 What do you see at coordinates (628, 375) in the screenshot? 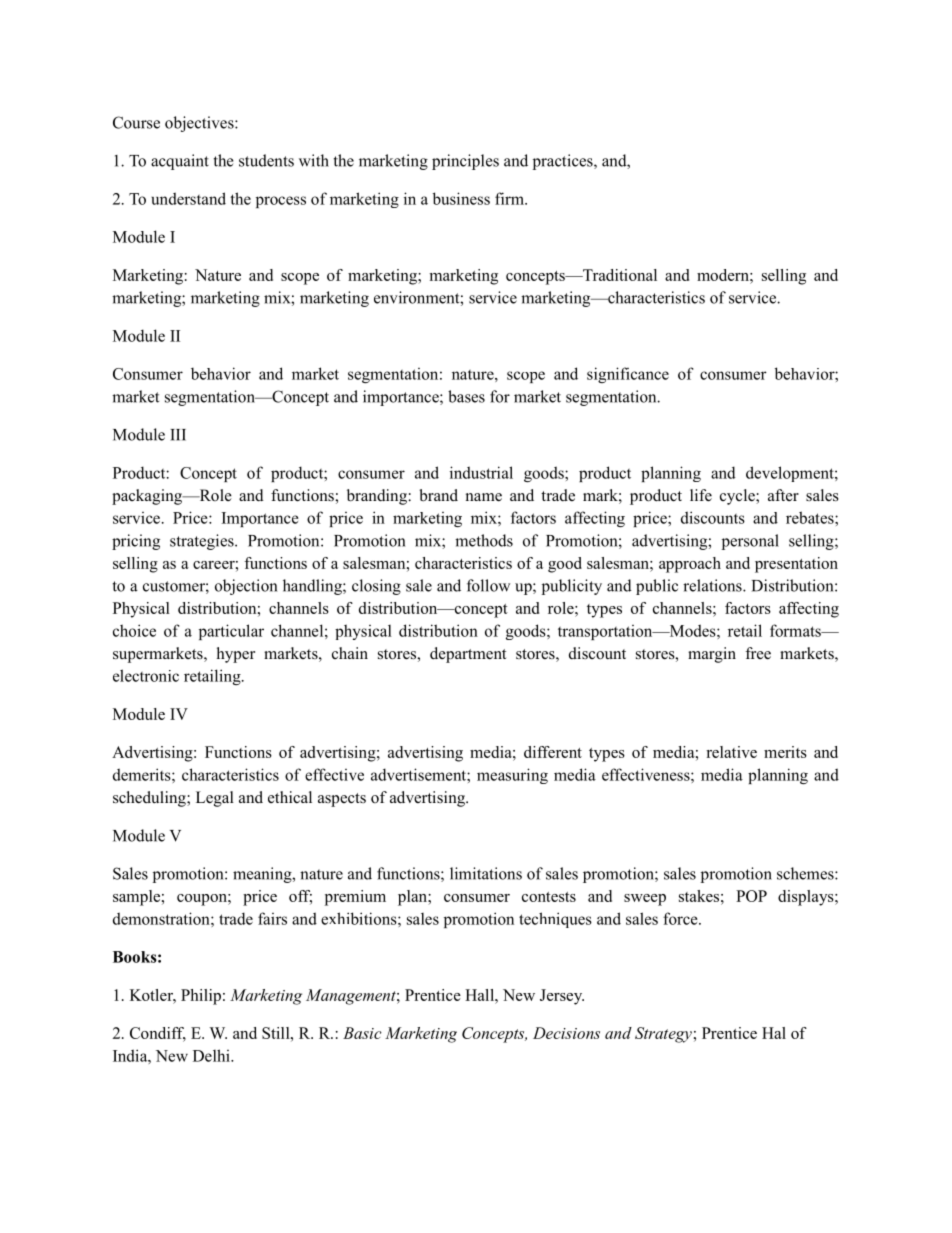
I see `significance` at bounding box center [628, 375].
